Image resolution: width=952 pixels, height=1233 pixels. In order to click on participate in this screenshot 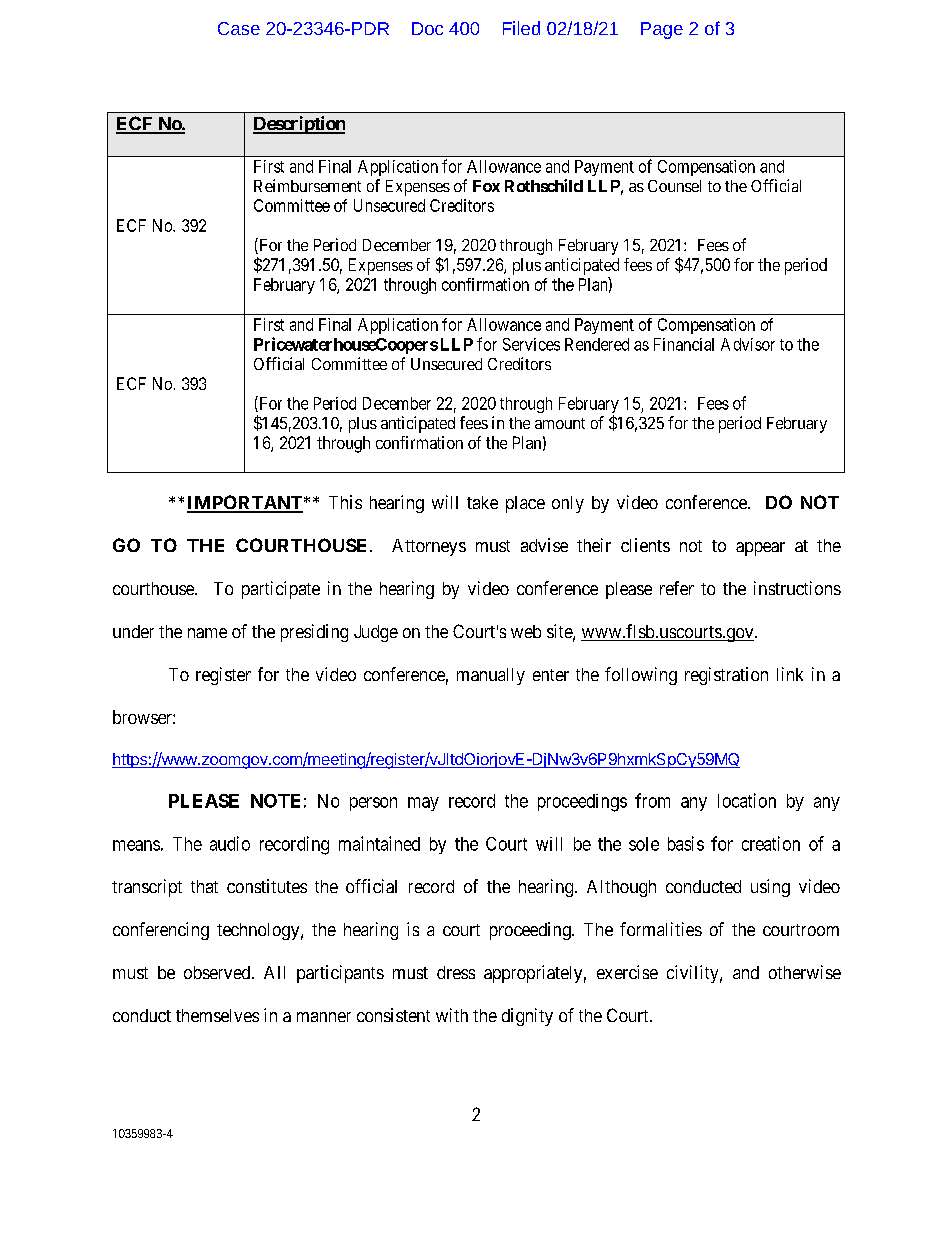, I will do `click(281, 590)`.
